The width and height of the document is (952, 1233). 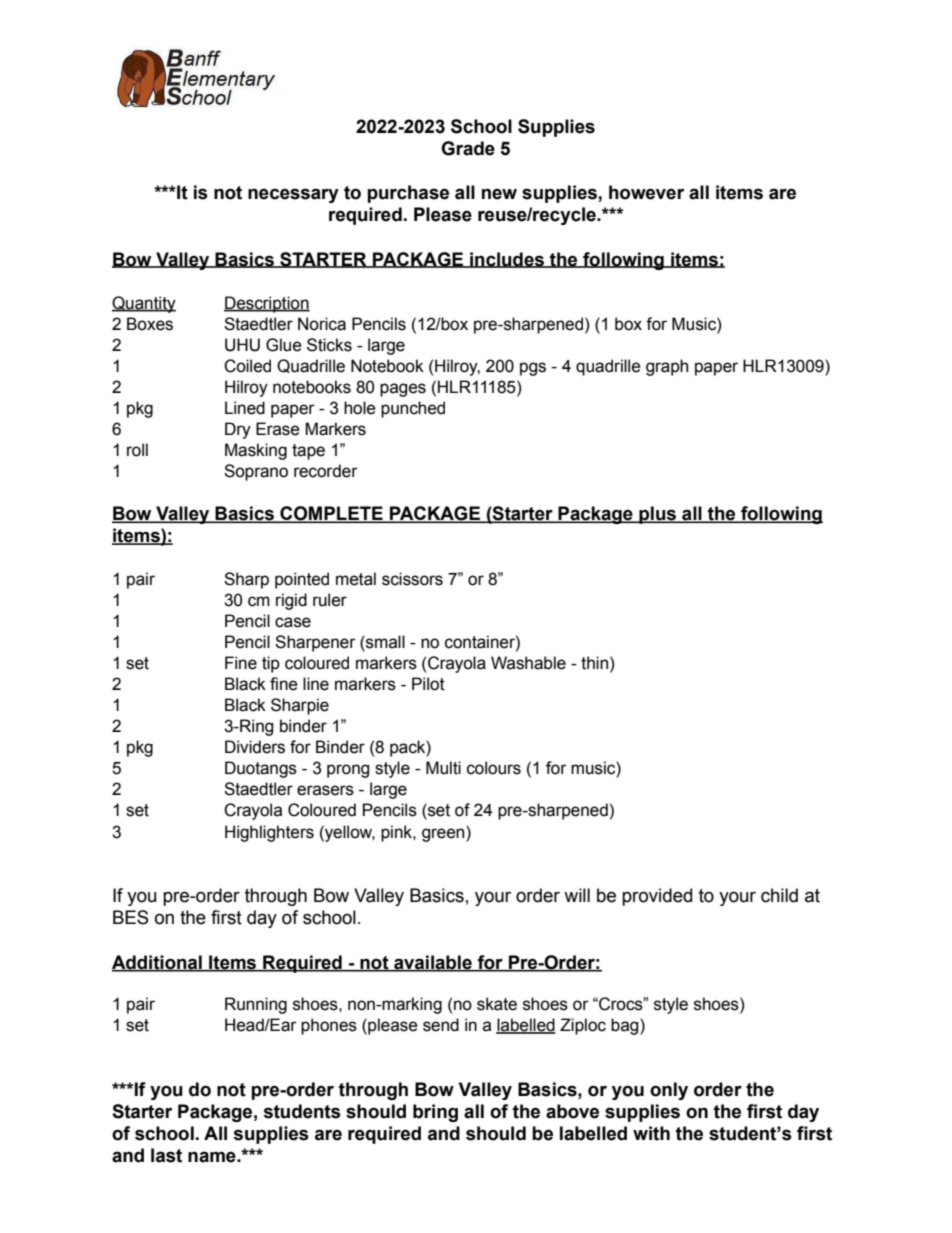 What do you see at coordinates (166, 1155) in the document?
I see `last` at bounding box center [166, 1155].
